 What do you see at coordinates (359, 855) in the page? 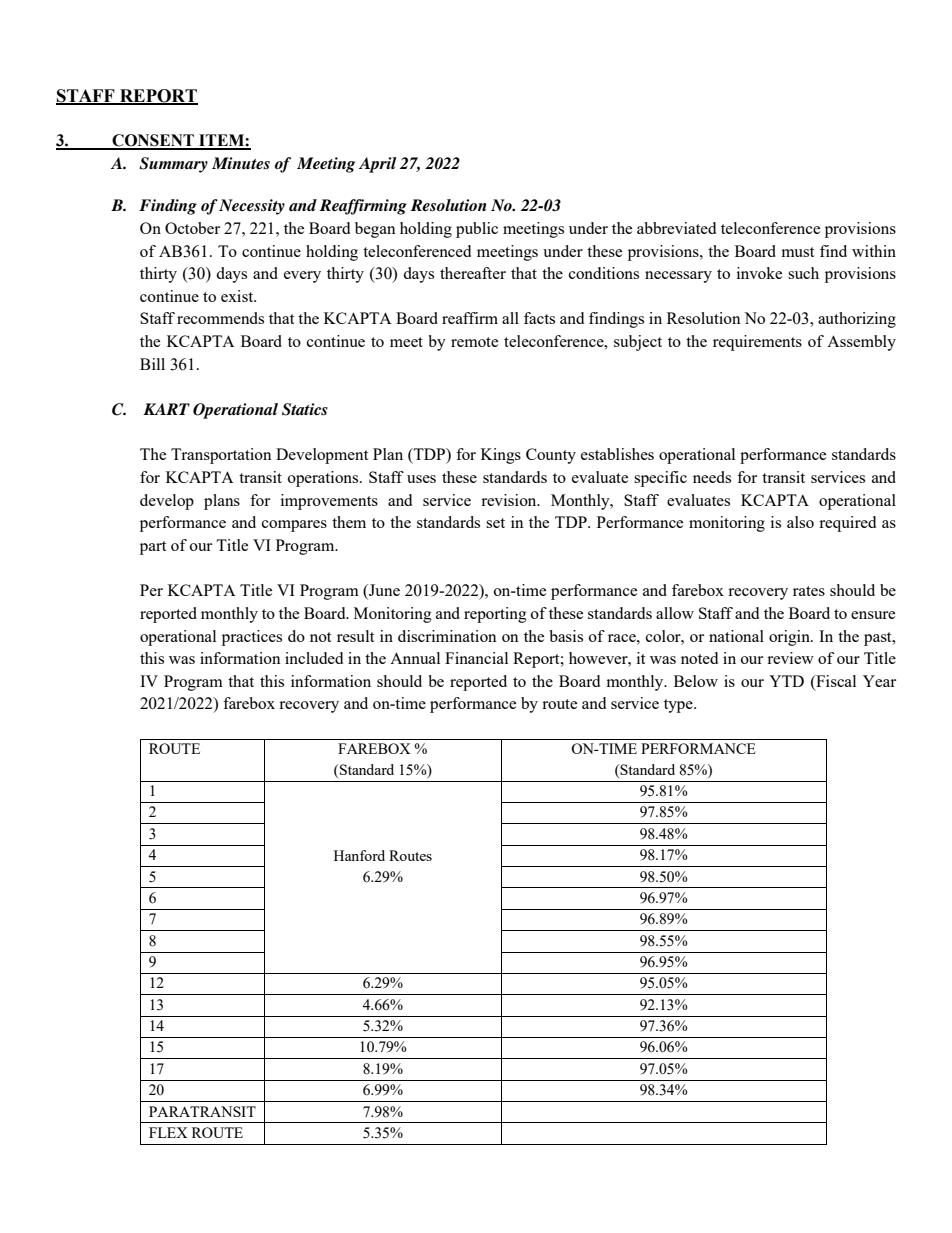
I see `Hanford` at bounding box center [359, 855].
